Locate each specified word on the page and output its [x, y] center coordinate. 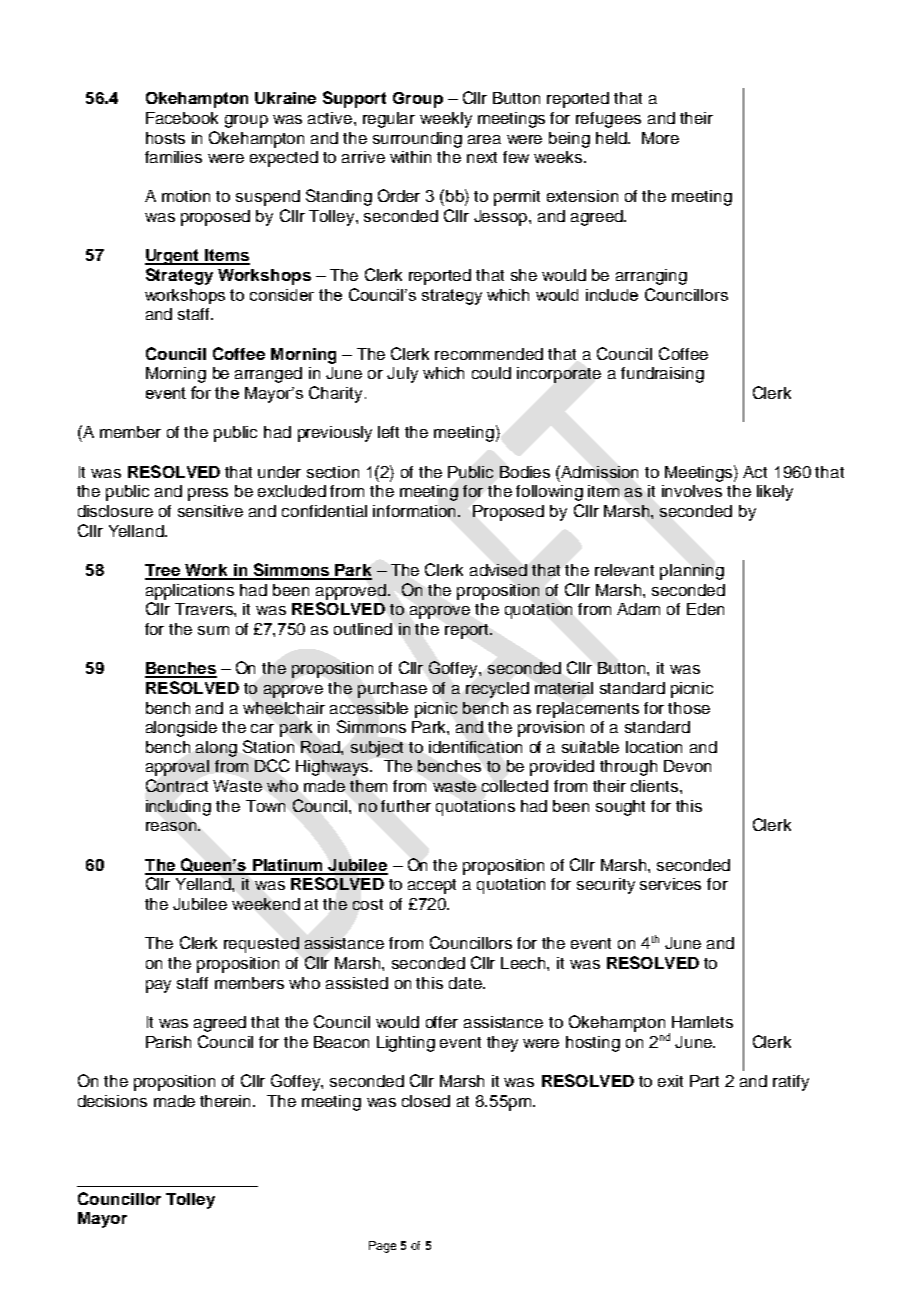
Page [382, 1247]
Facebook [182, 118]
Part [704, 1081]
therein [227, 1101]
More [660, 138]
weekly [446, 120]
